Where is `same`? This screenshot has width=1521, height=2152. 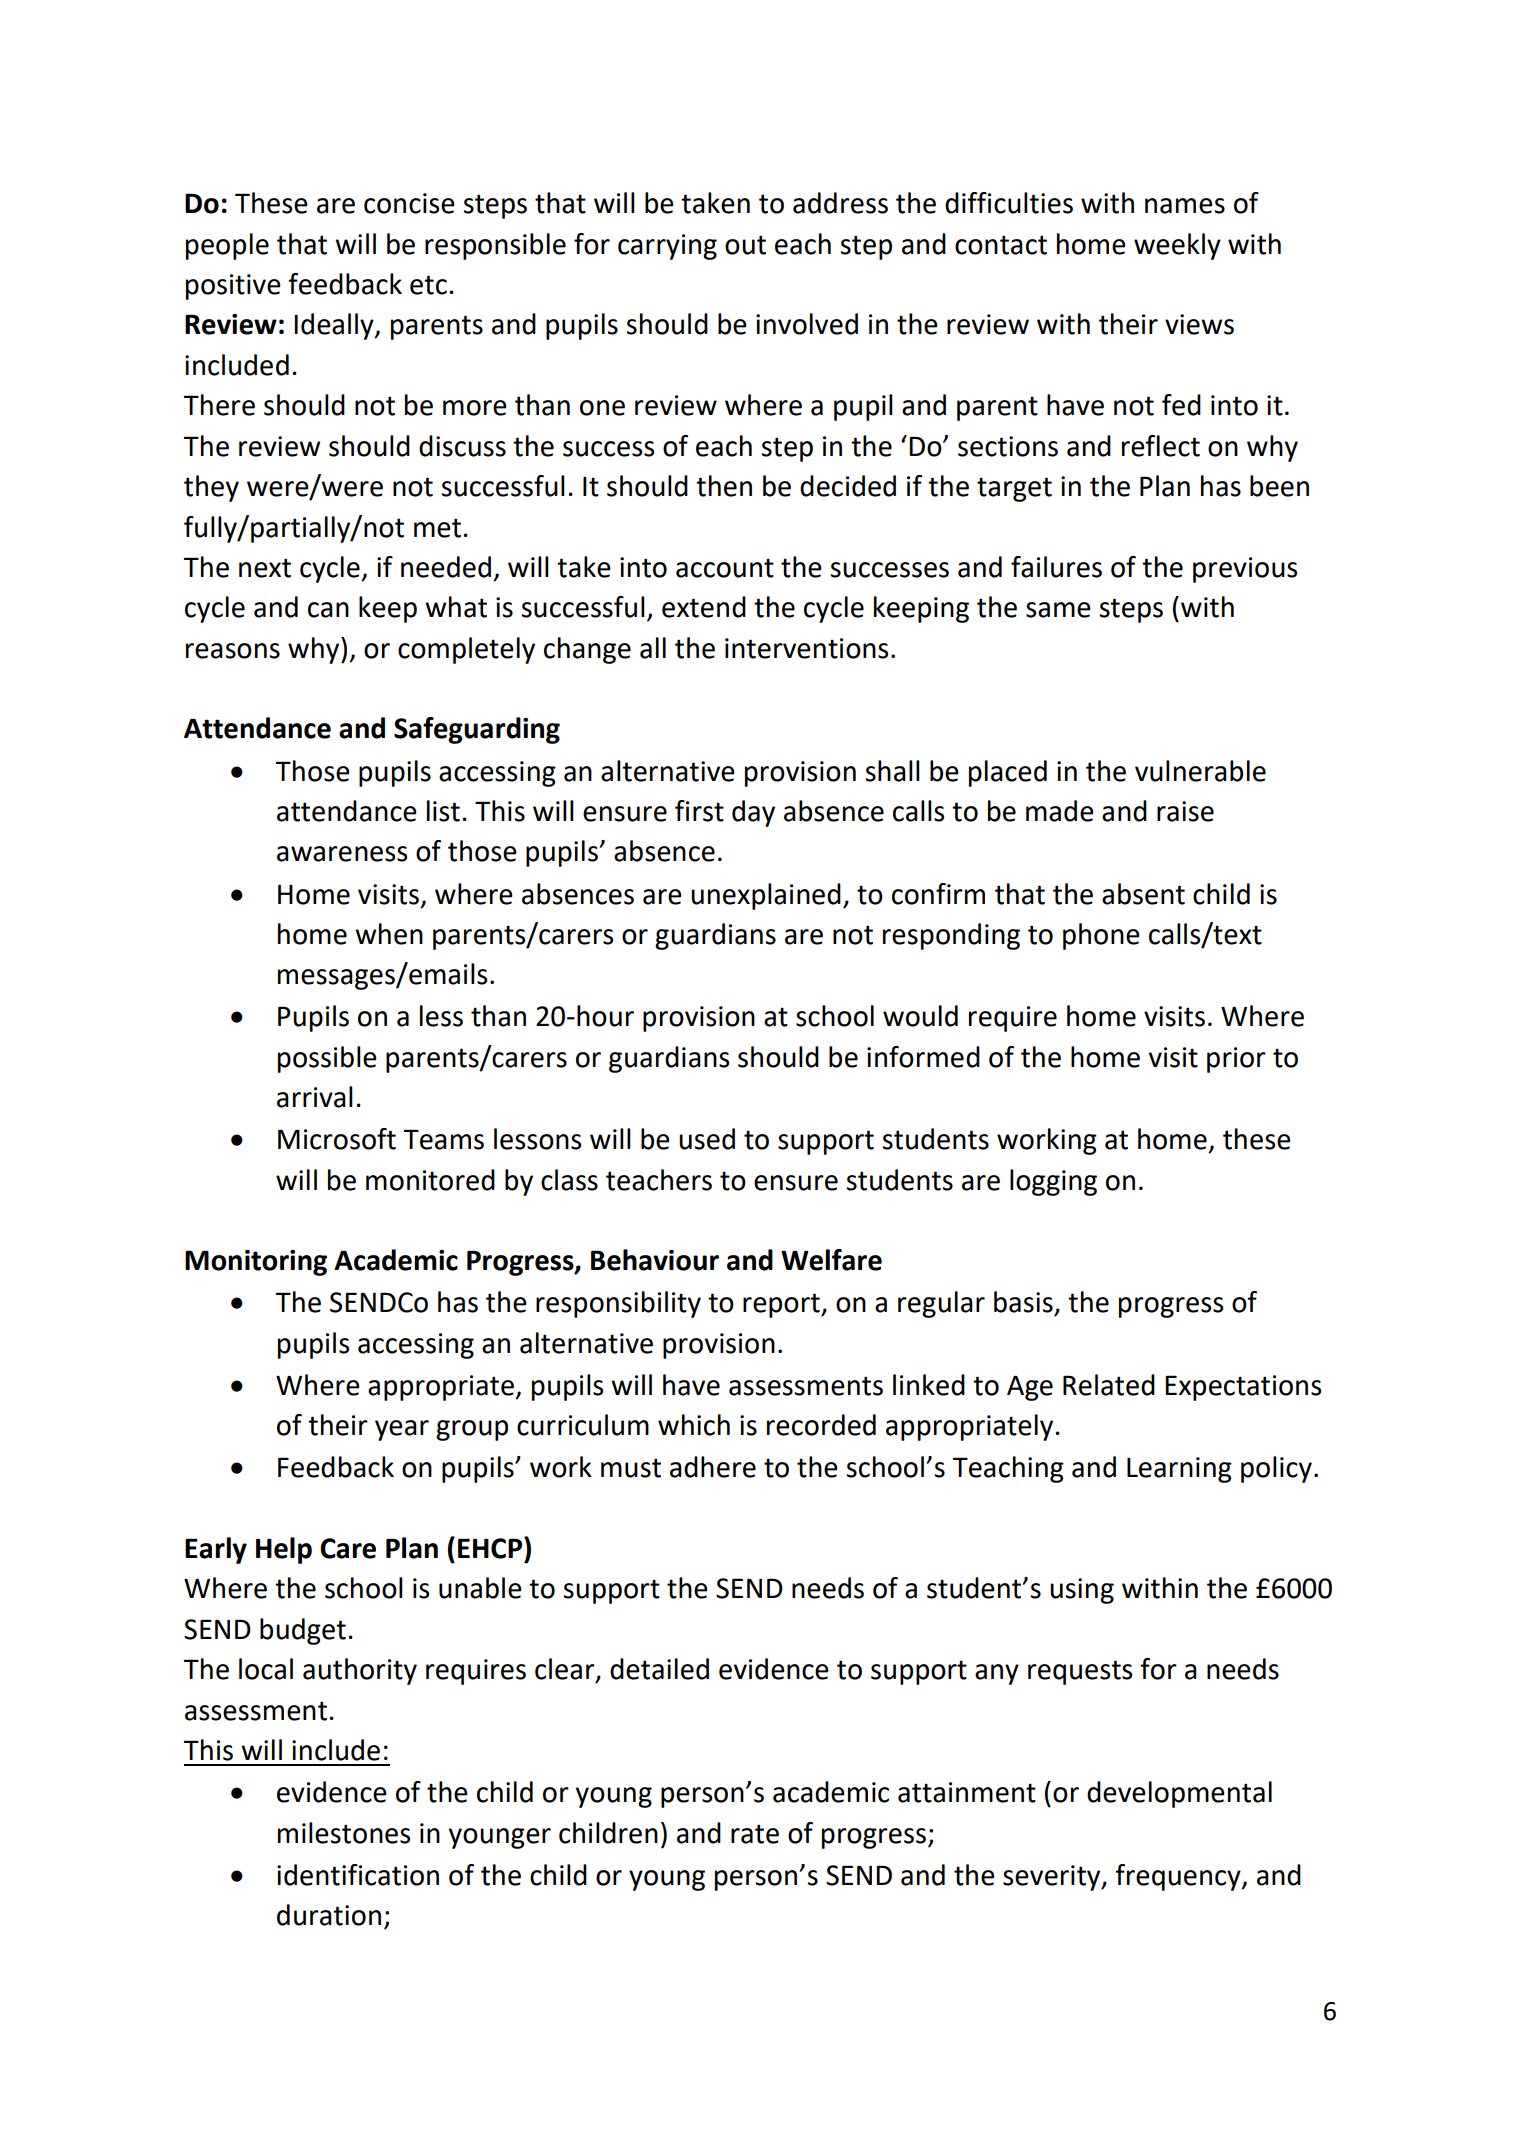
same is located at coordinates (1058, 610).
